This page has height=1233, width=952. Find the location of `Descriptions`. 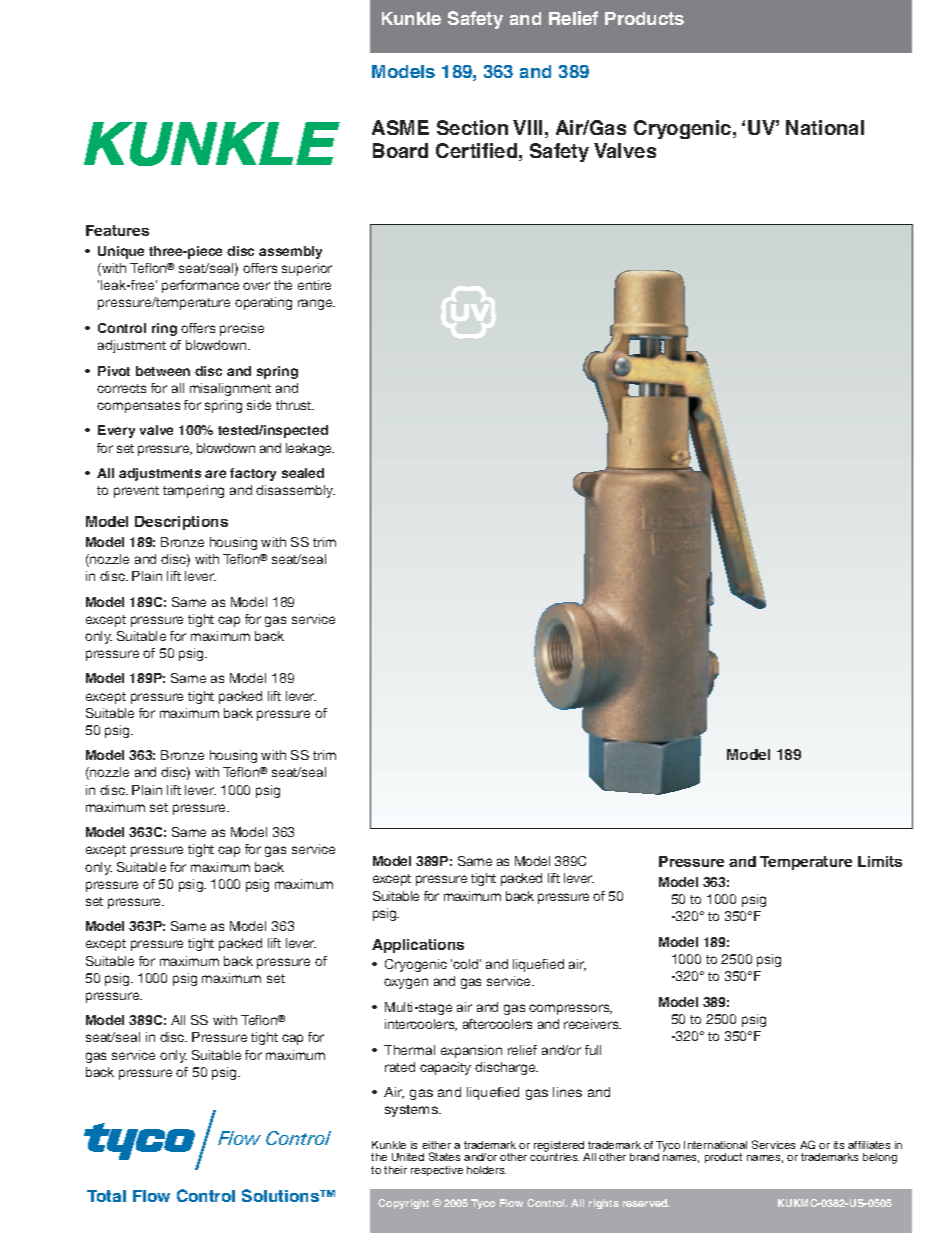

Descriptions is located at coordinates (181, 523).
